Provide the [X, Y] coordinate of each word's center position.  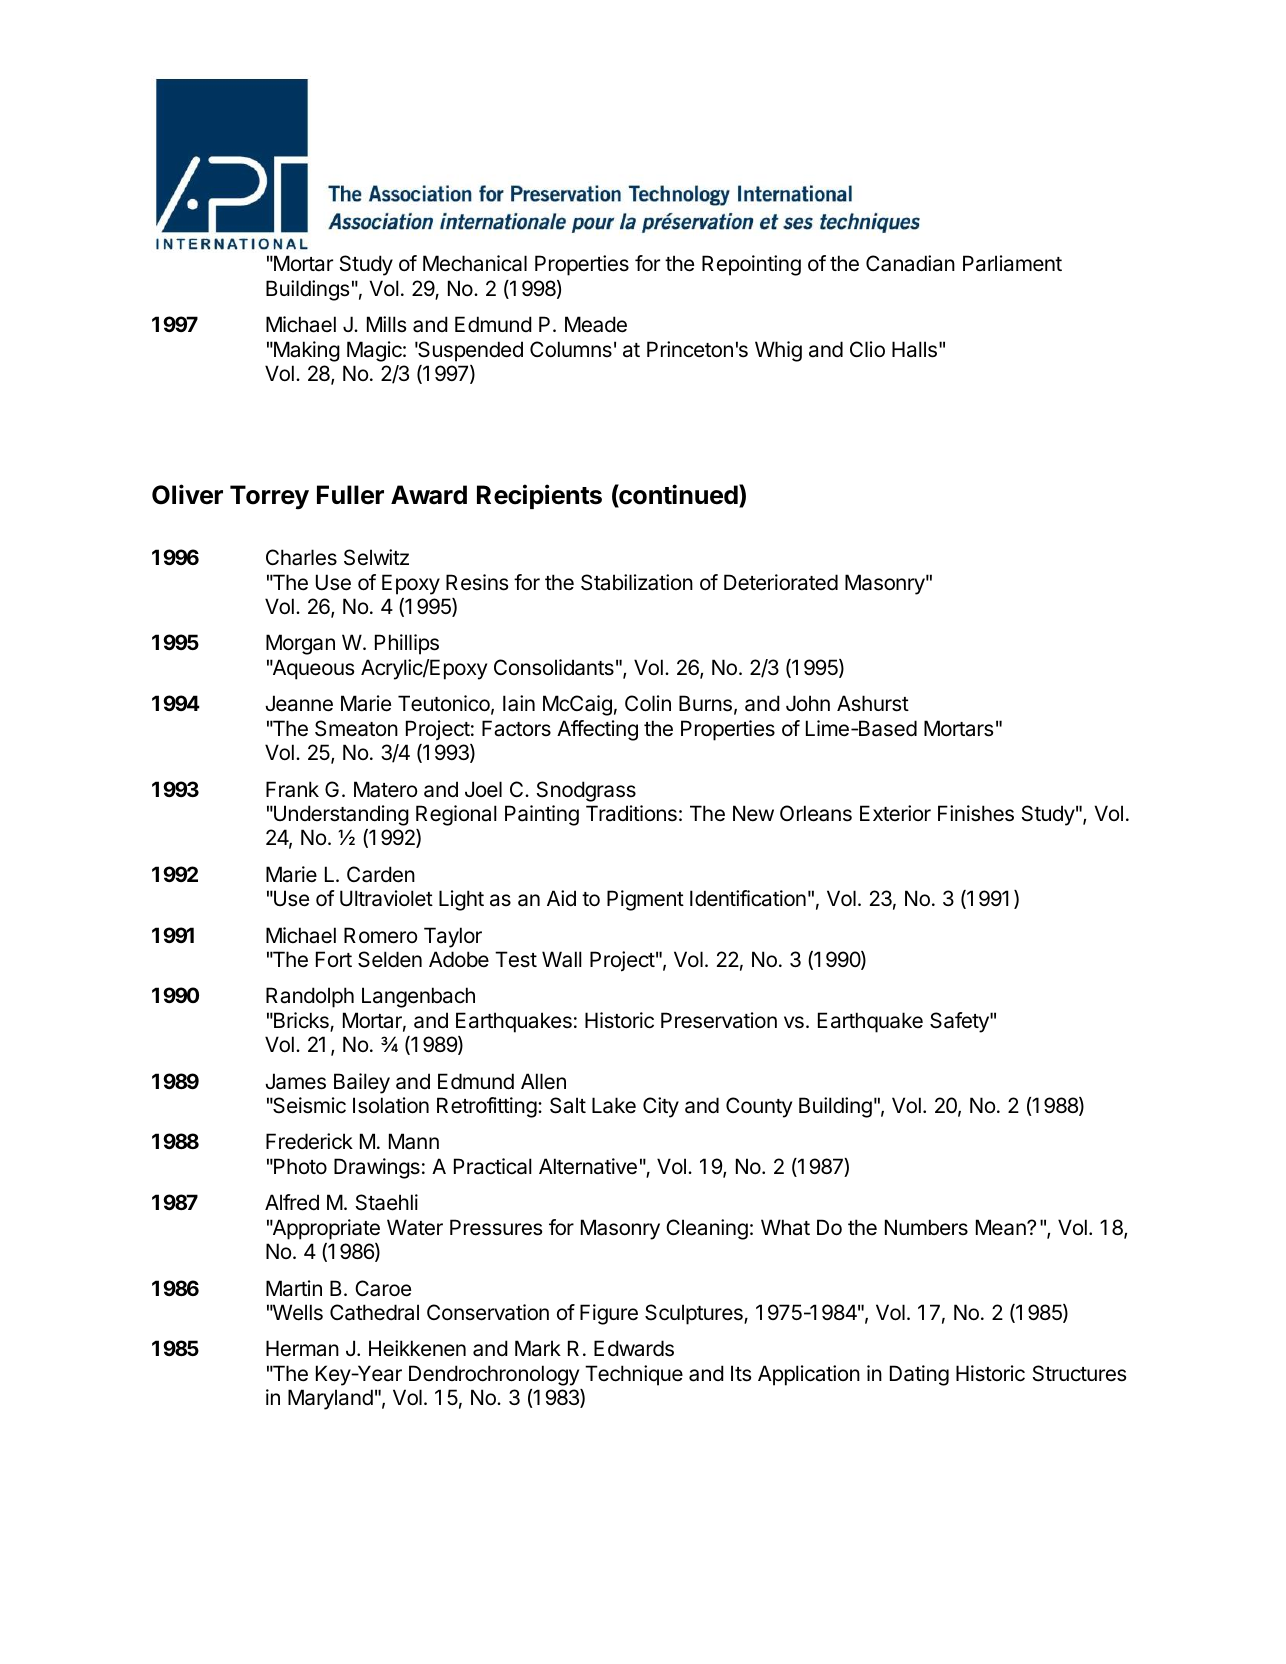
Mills [386, 324]
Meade [596, 324]
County [759, 1107]
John [808, 703]
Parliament [1012, 263]
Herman [302, 1348]
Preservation [719, 1020]
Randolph [310, 997]
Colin [648, 703]
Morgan [300, 644]
